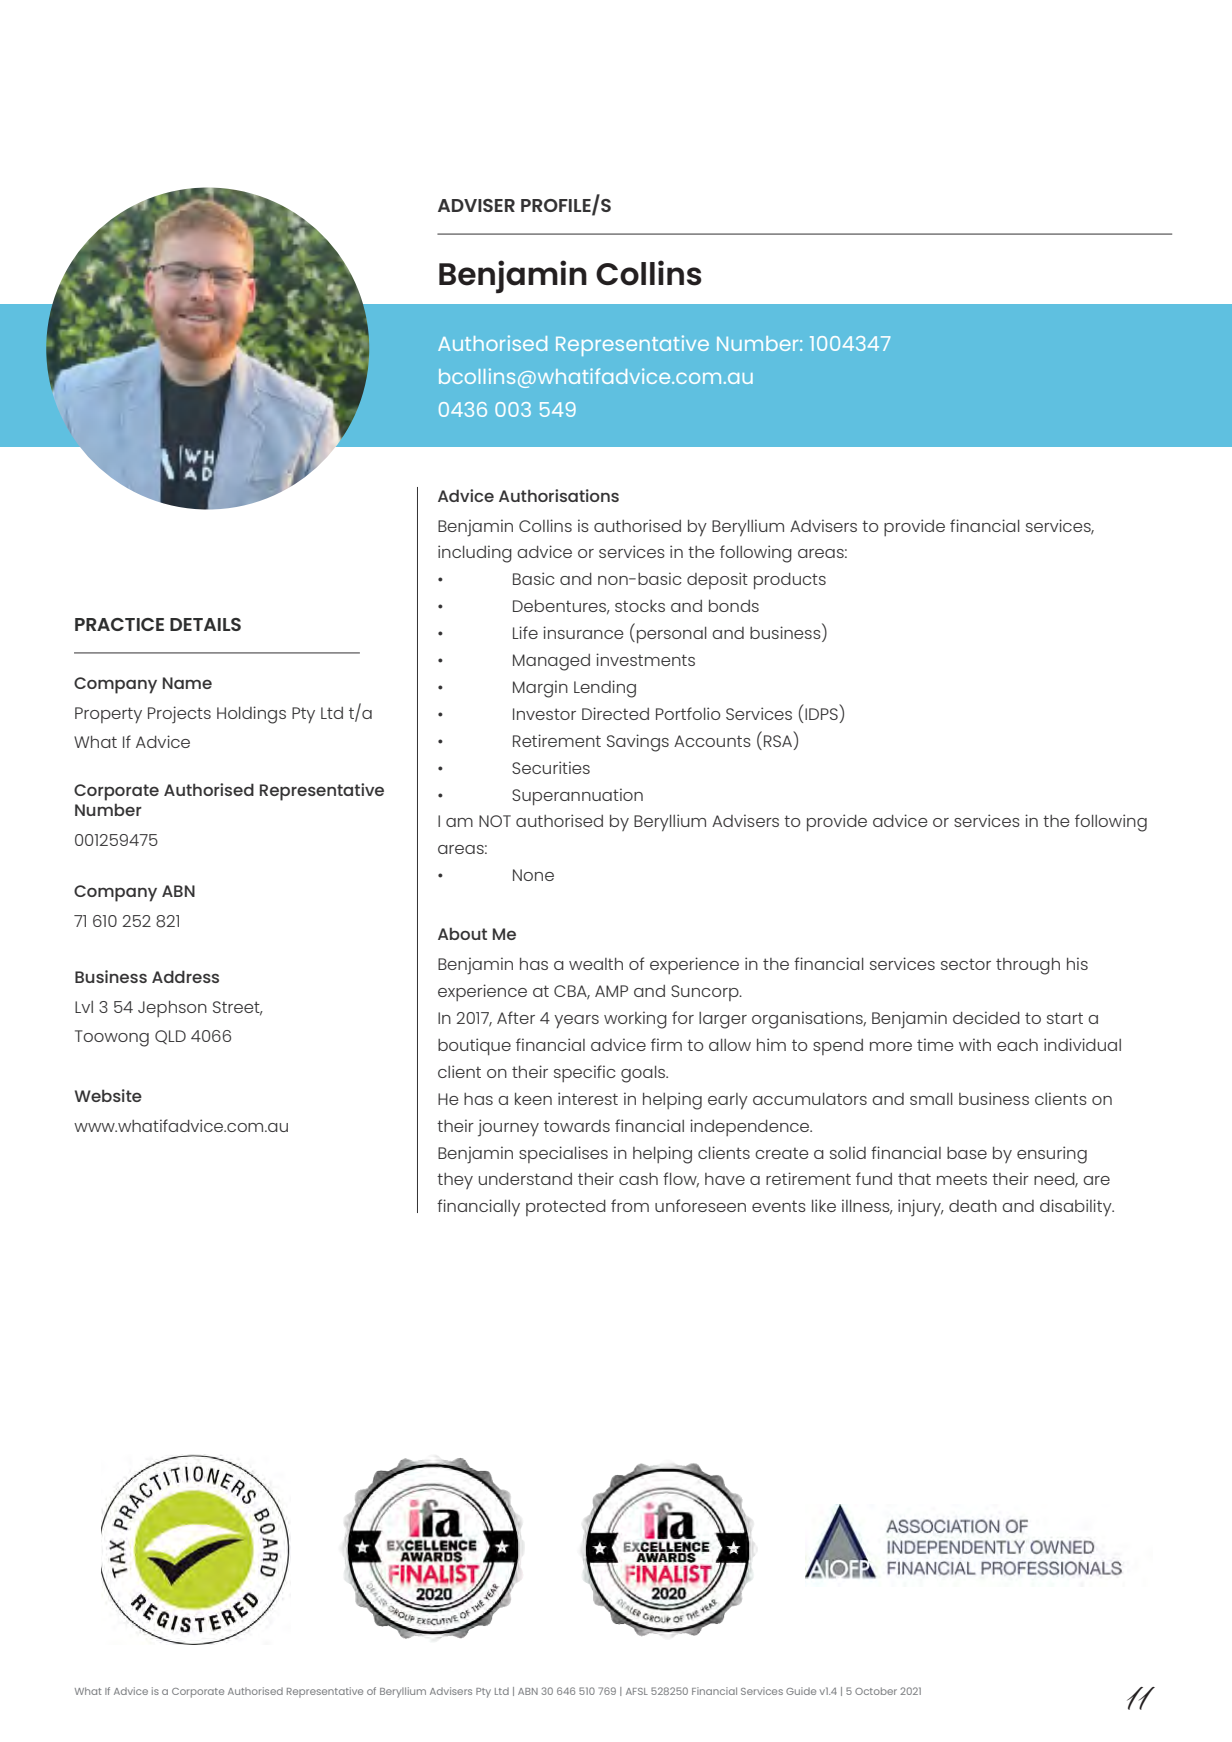 This screenshot has height=1742, width=1232. Describe the element at coordinates (801, 1691) in the screenshot. I see `Guide` at that location.
